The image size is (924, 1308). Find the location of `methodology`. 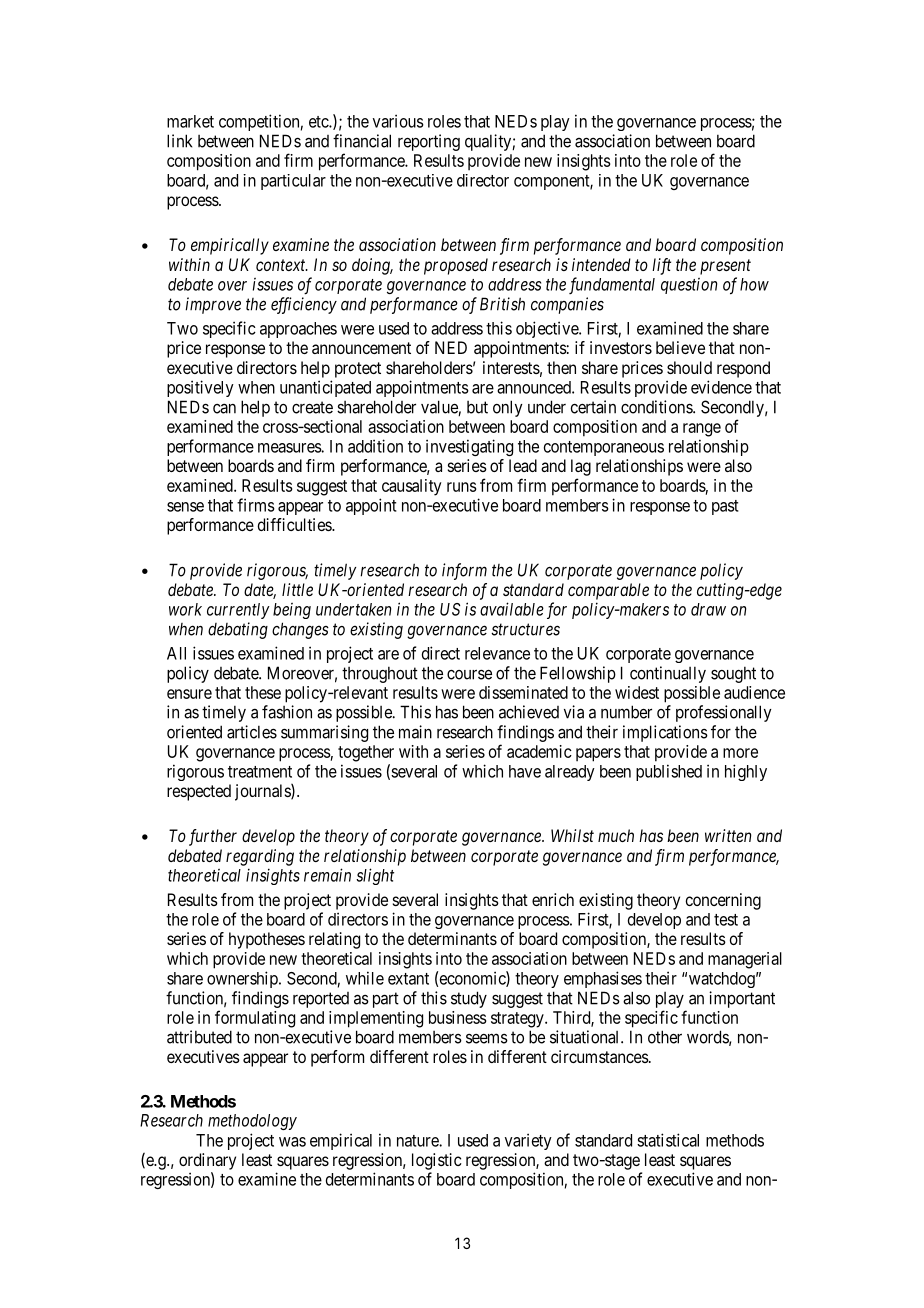

methodology is located at coordinates (252, 1122).
